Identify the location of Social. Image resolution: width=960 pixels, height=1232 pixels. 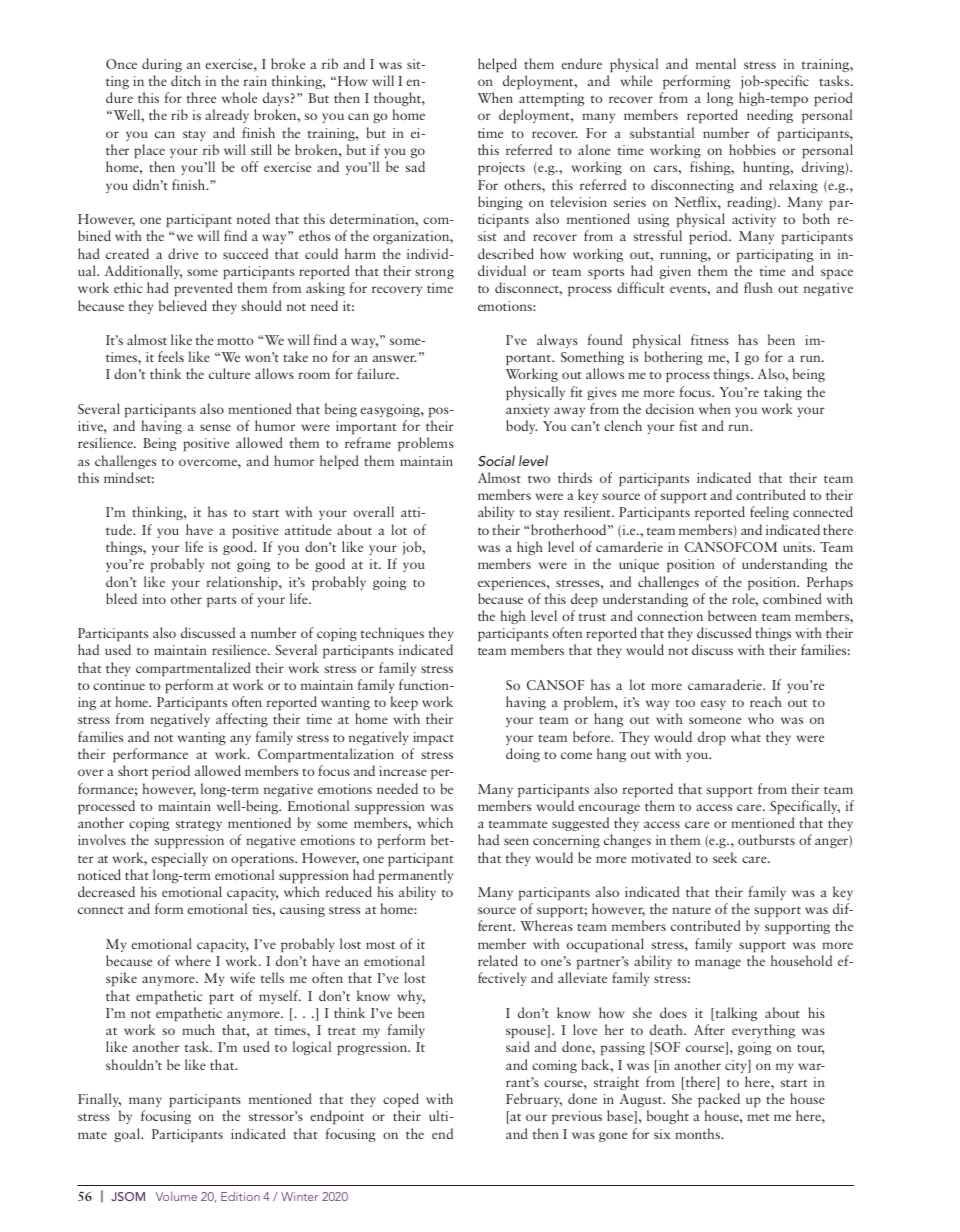
(496, 460).
